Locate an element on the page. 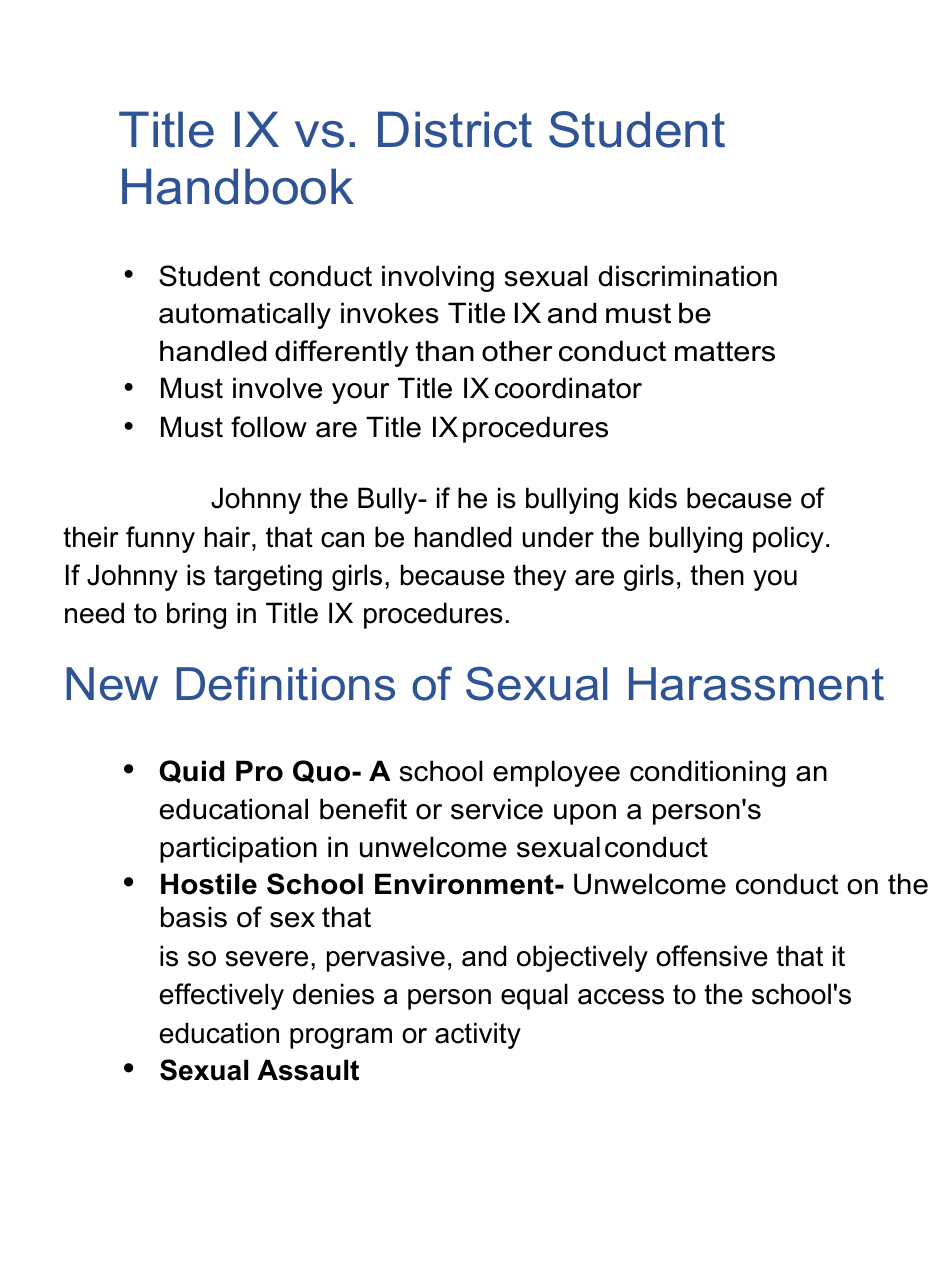  activity is located at coordinates (478, 1035).
